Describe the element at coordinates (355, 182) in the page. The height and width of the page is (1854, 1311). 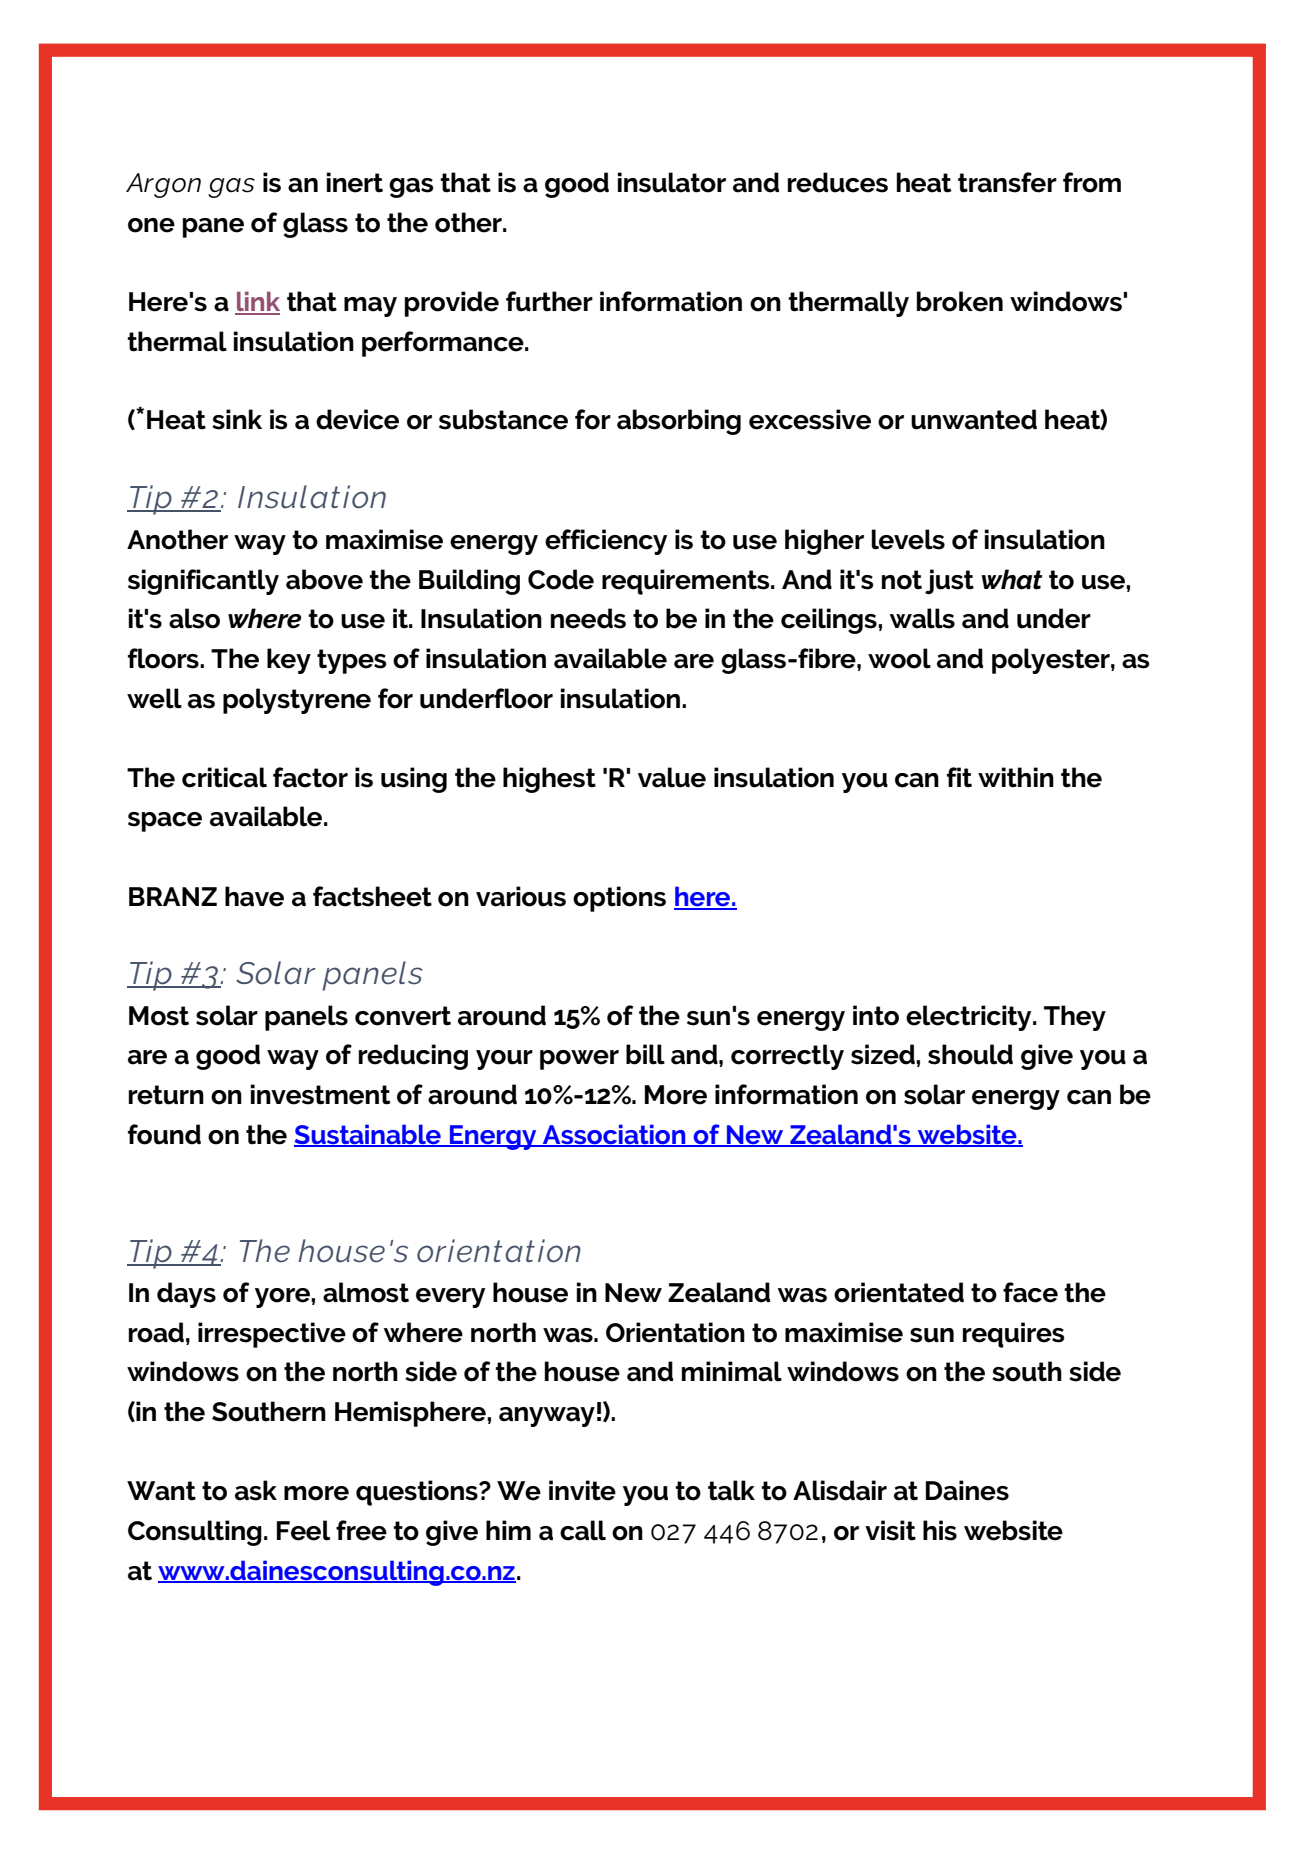
I see `inert` at that location.
